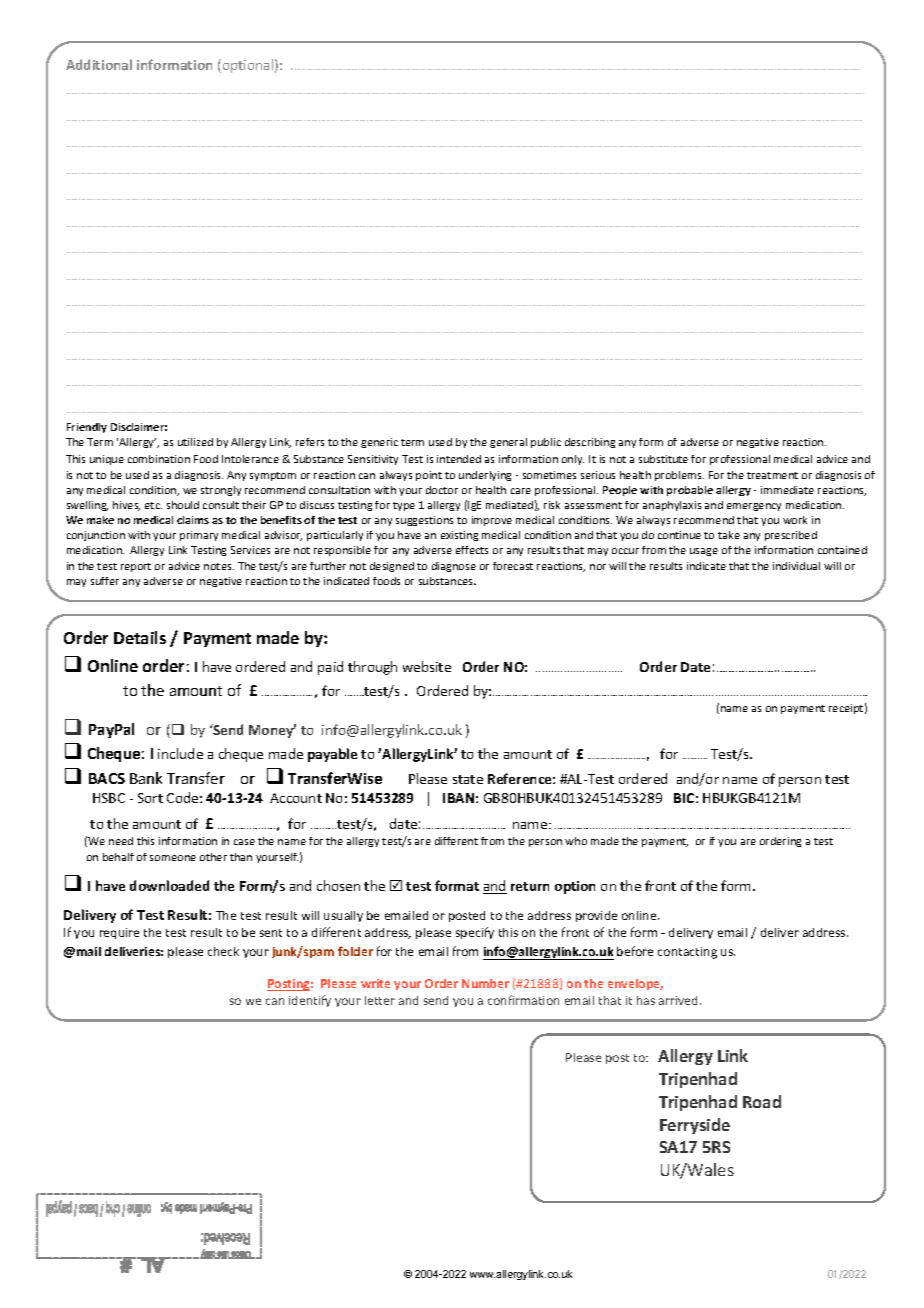 This page has width=924, height=1308. Describe the element at coordinates (136, 567) in the page. I see `report` at that location.
